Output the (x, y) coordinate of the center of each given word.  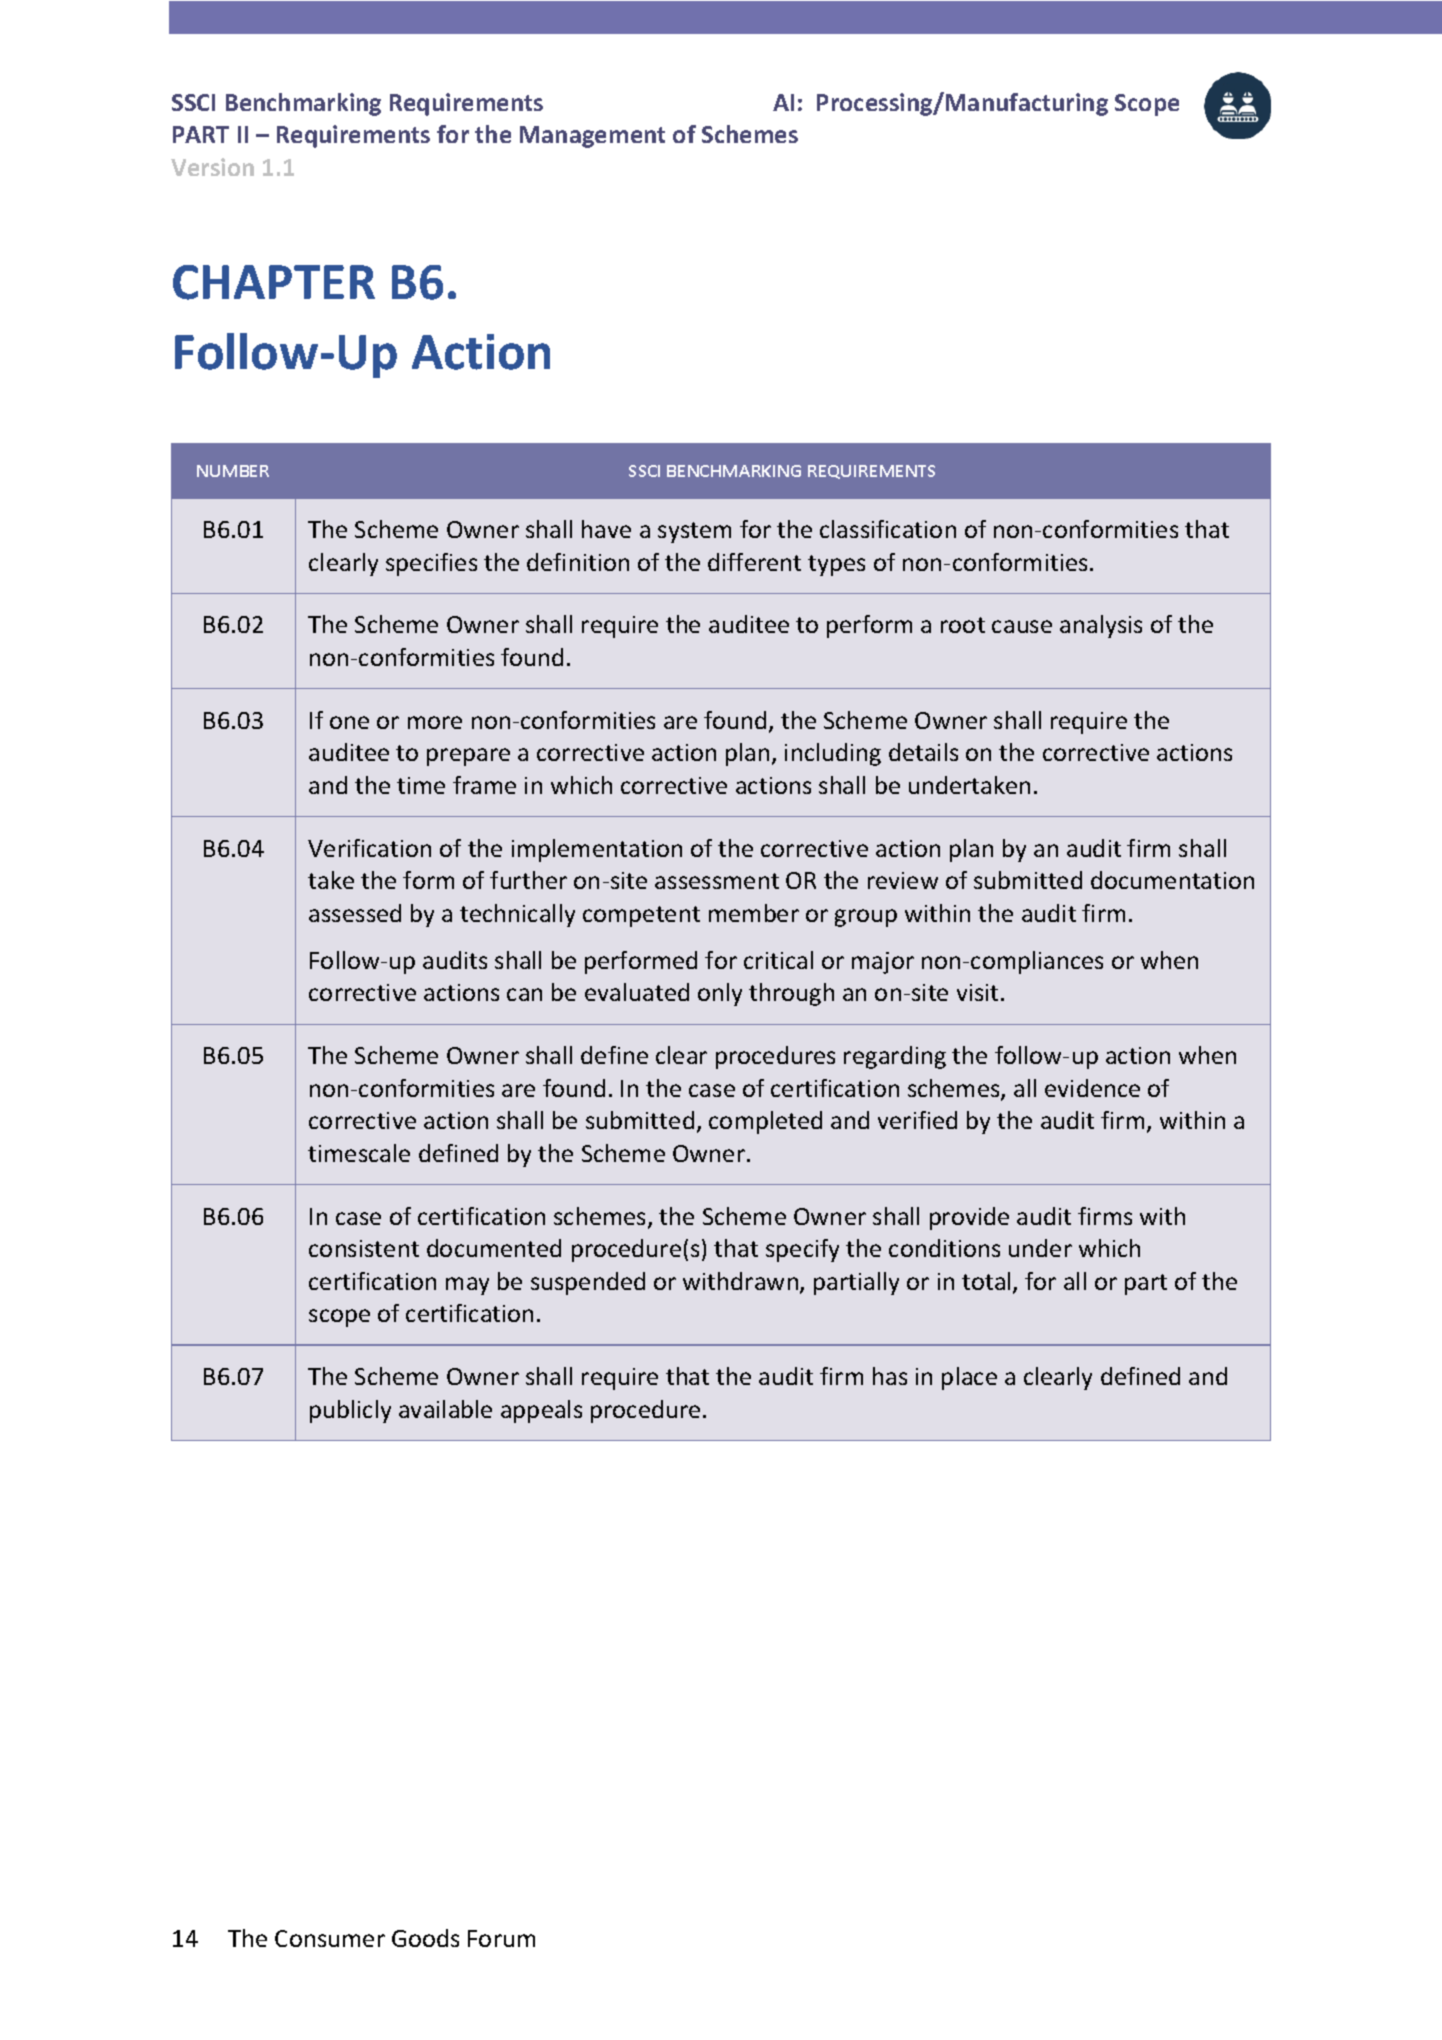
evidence (1092, 1088)
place (969, 1378)
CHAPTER (274, 282)
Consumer (330, 1938)
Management (592, 137)
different (754, 562)
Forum (501, 1938)
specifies (431, 564)
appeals (541, 1411)
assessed (355, 913)
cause (1022, 626)
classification (888, 529)
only (720, 994)
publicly (350, 1411)
